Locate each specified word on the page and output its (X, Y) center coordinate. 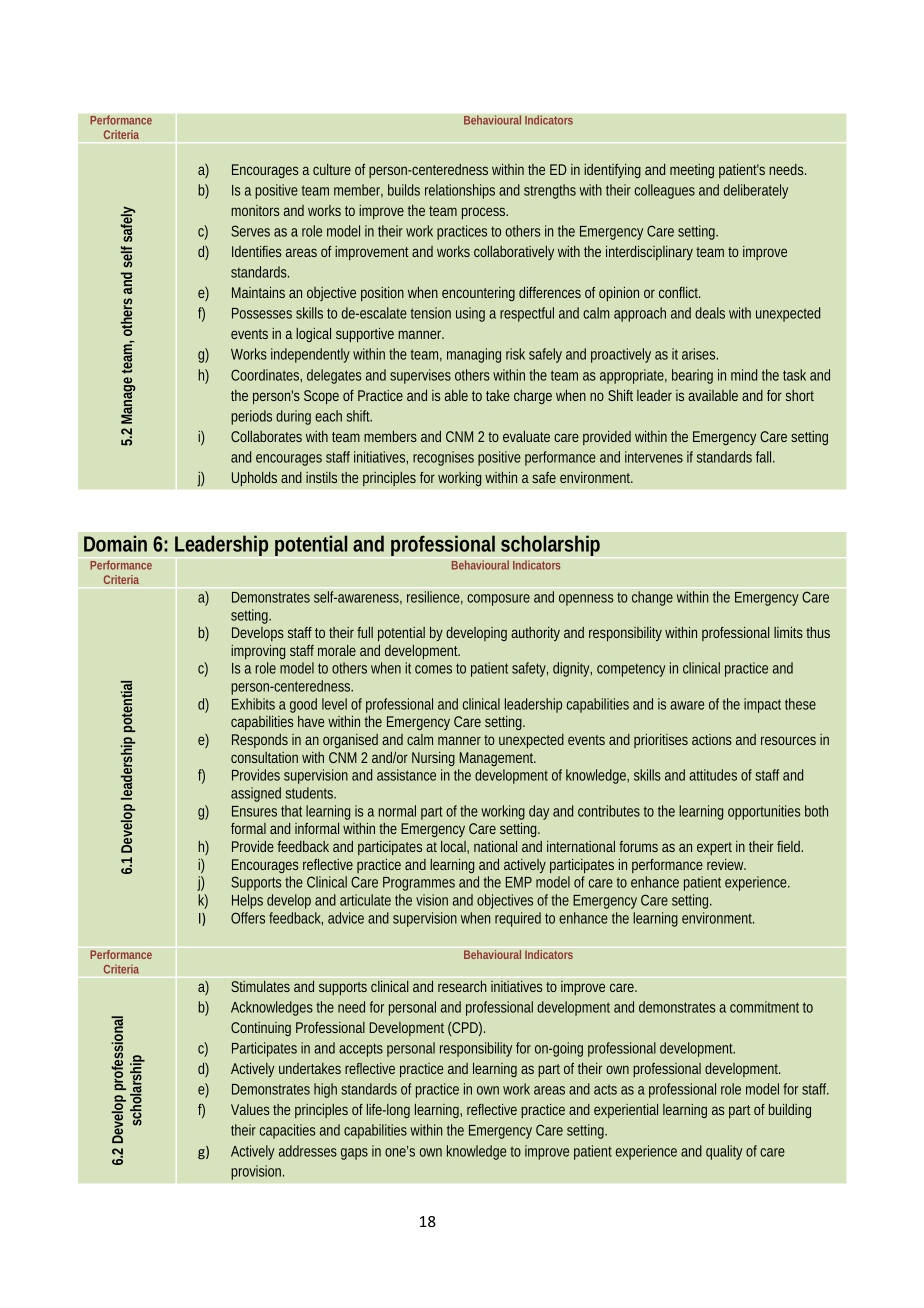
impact (762, 705)
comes (433, 669)
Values (250, 1109)
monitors (255, 210)
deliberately (756, 191)
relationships (460, 191)
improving (258, 652)
